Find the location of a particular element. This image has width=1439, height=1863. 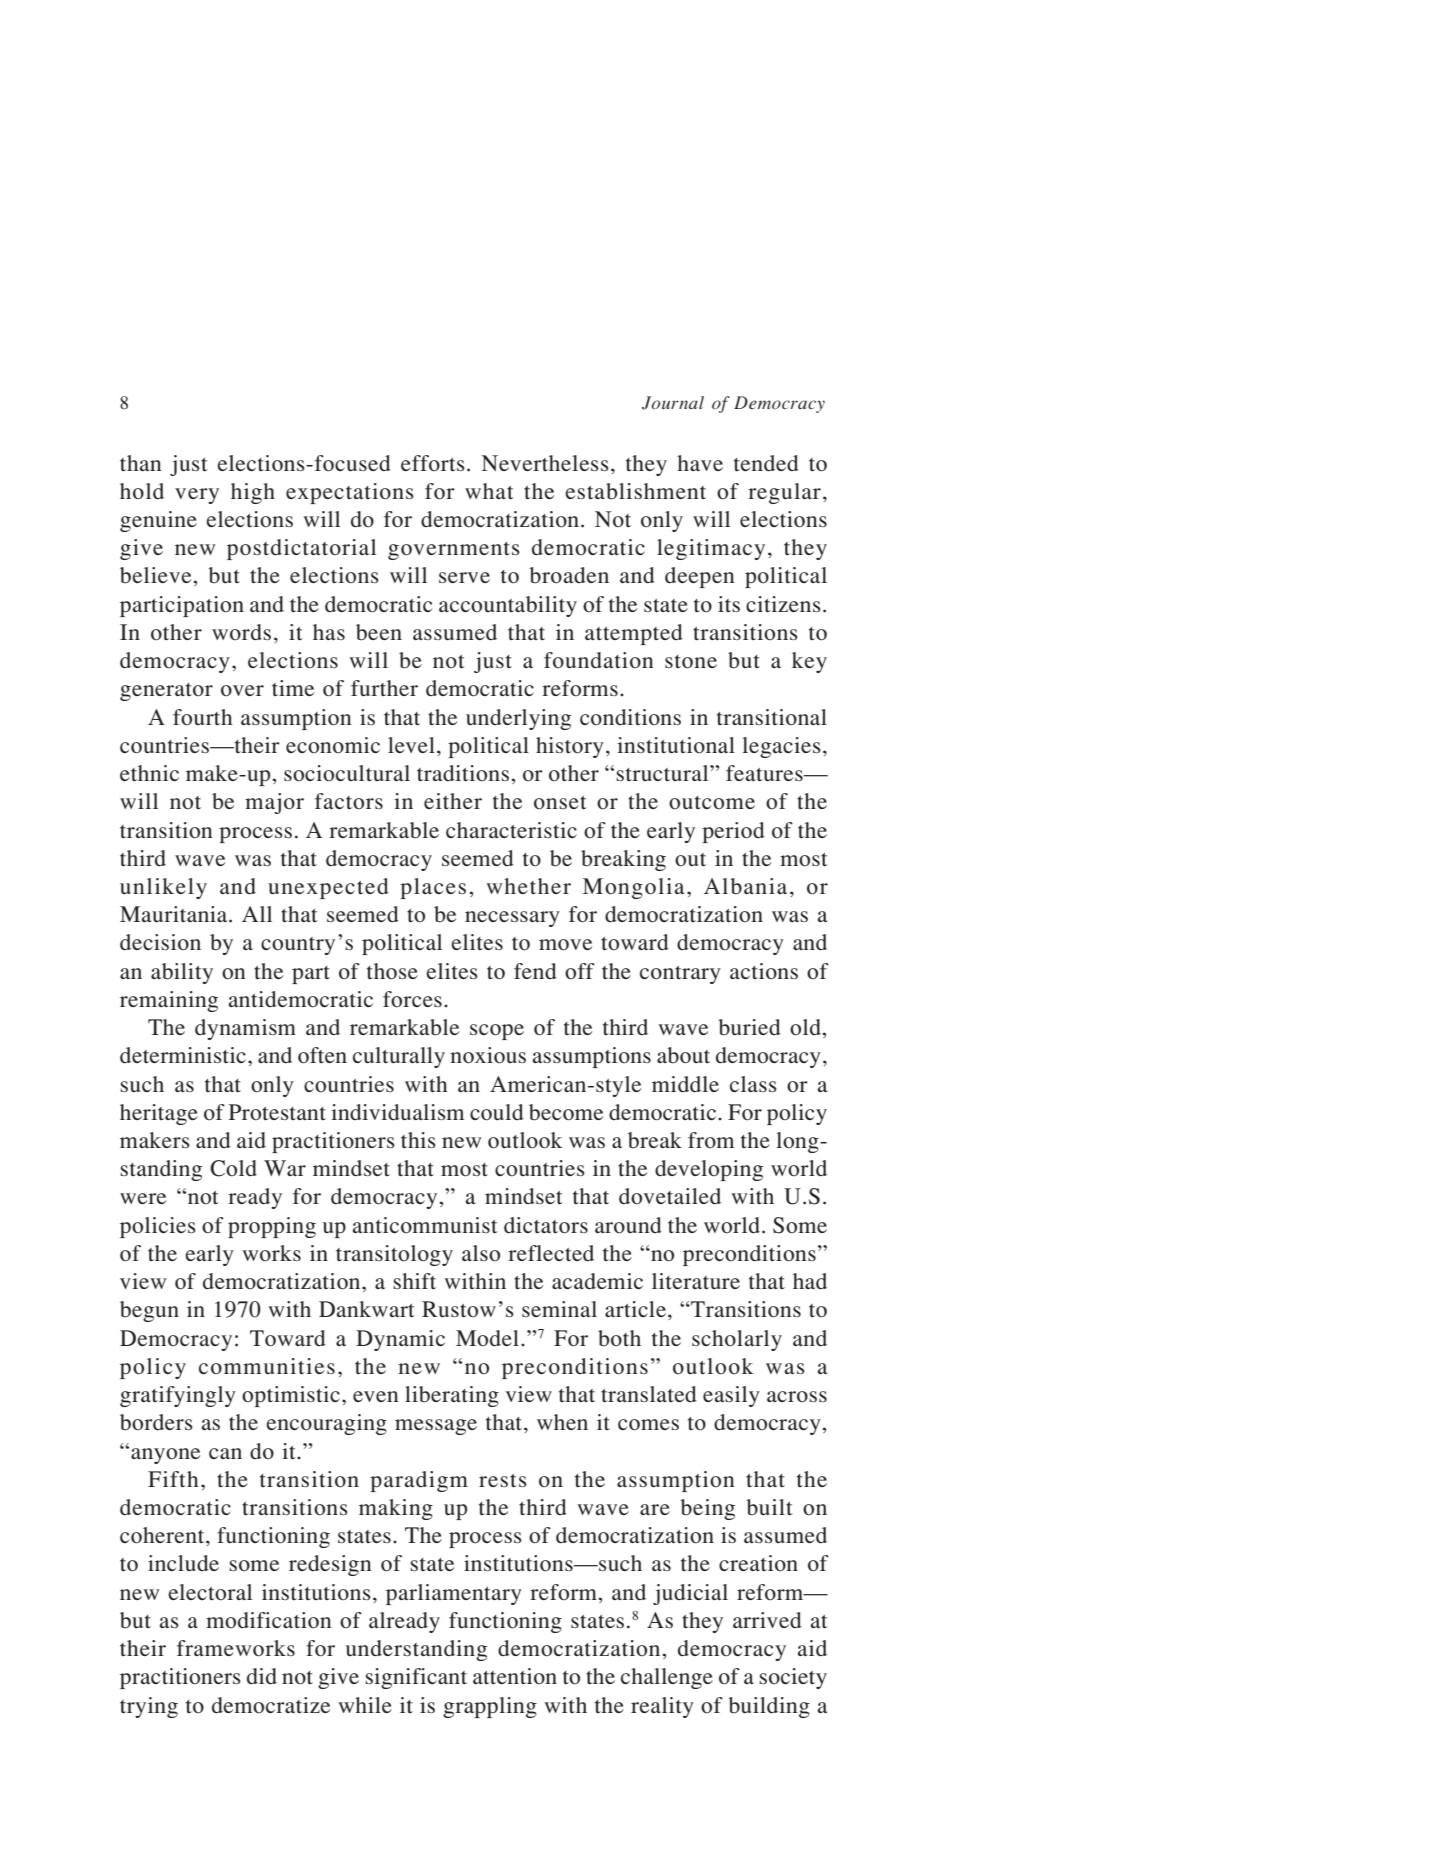

developing is located at coordinates (709, 1170).
